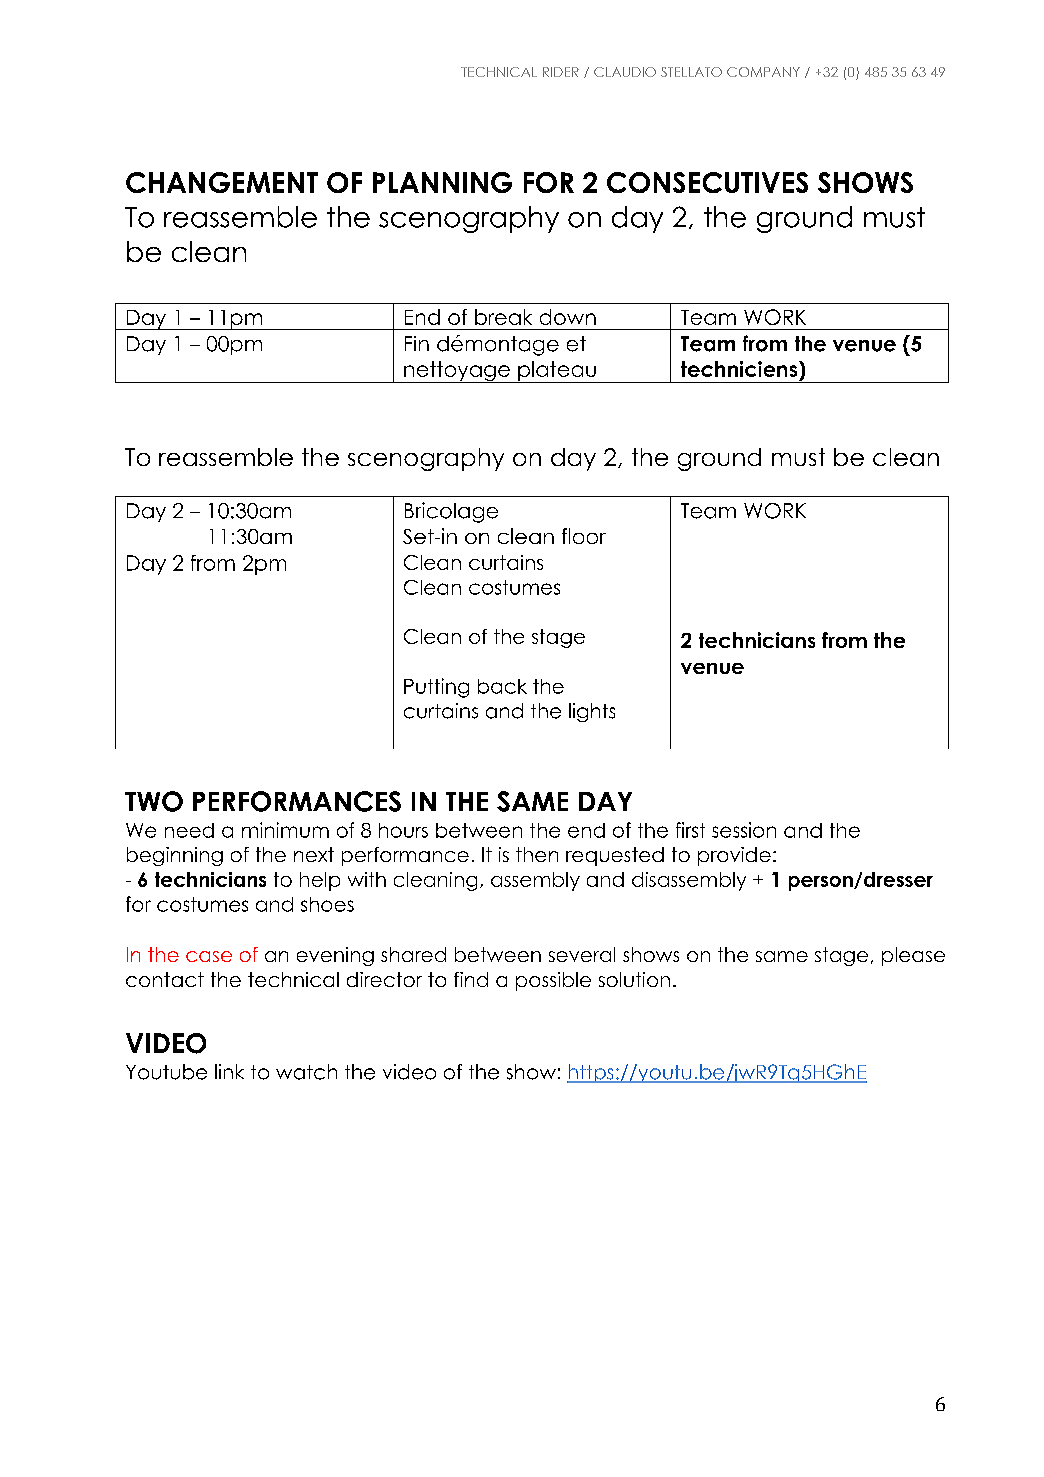  Describe the element at coordinates (913, 956) in the document. I see `please` at that location.
